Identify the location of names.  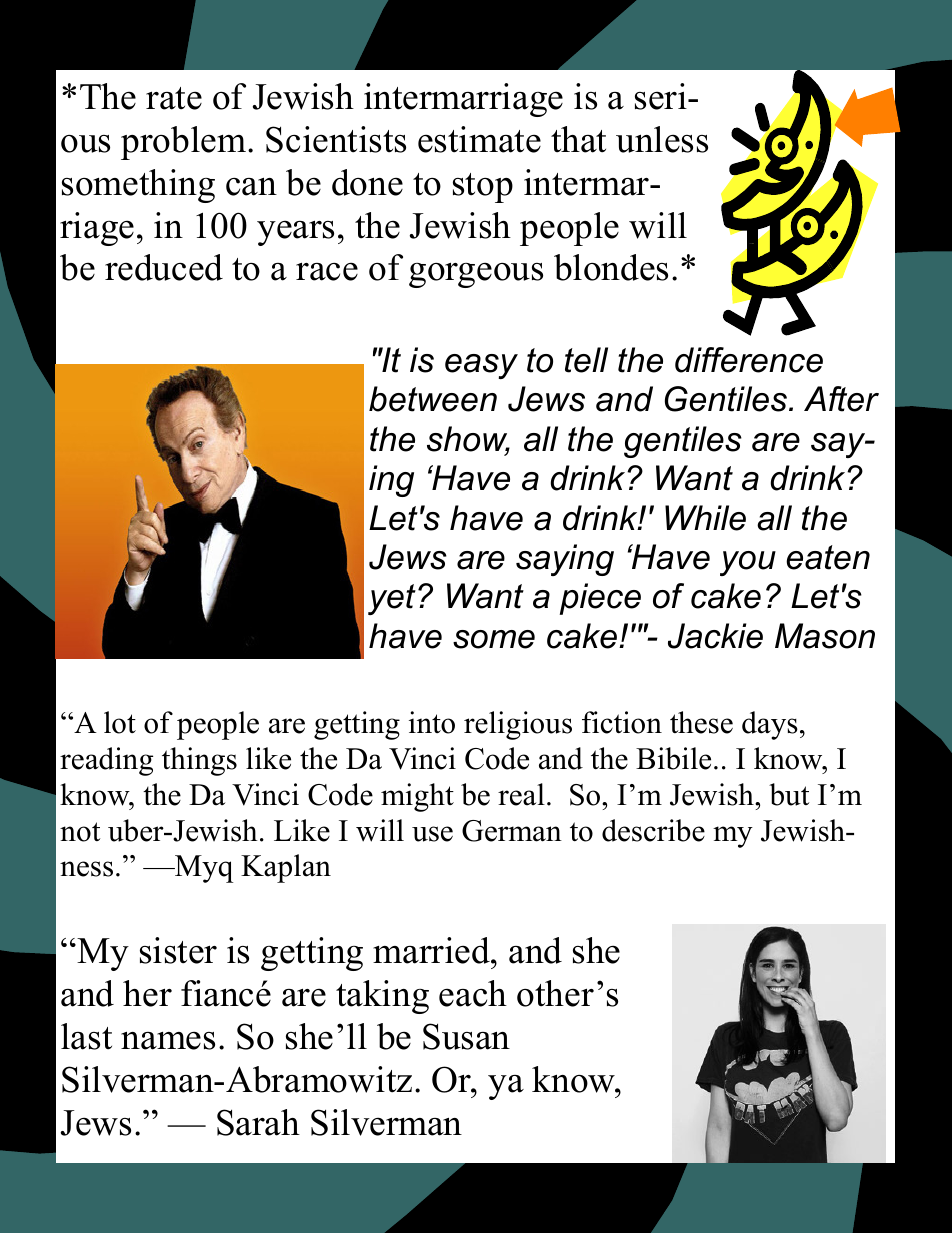
(168, 1040).
